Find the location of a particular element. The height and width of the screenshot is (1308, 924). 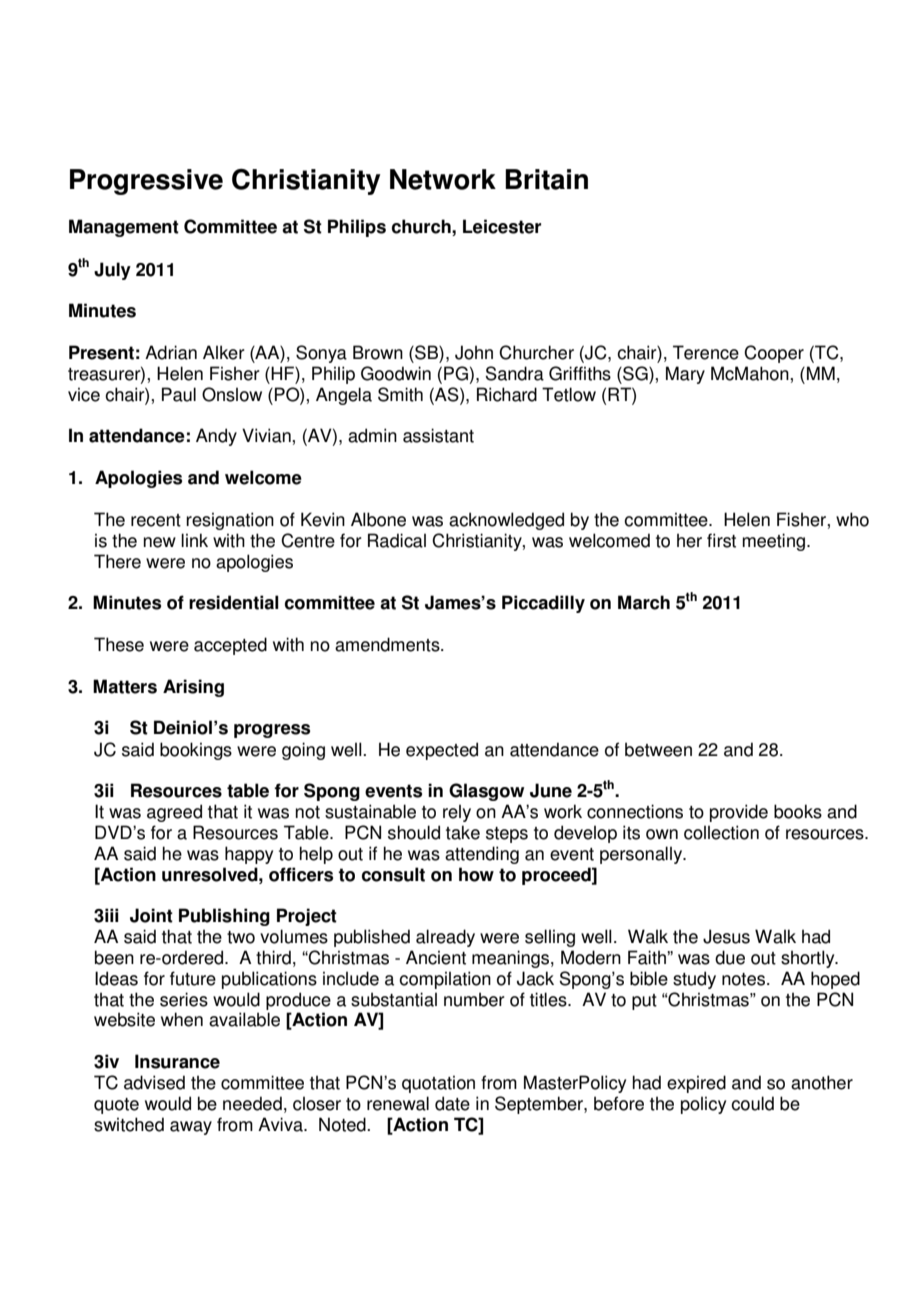

Britain is located at coordinates (546, 179).
